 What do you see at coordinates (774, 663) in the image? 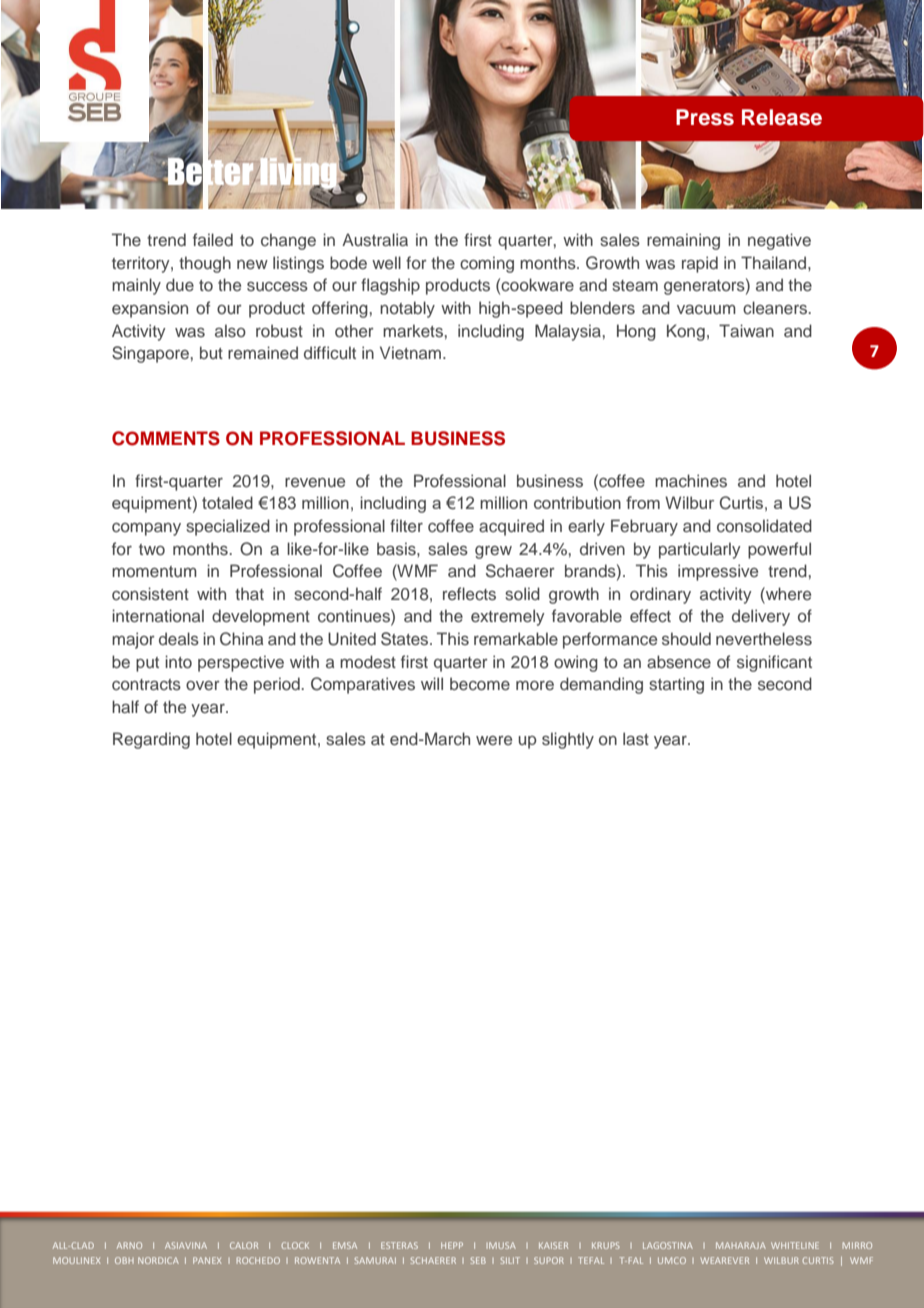
I see `significant` at bounding box center [774, 663].
